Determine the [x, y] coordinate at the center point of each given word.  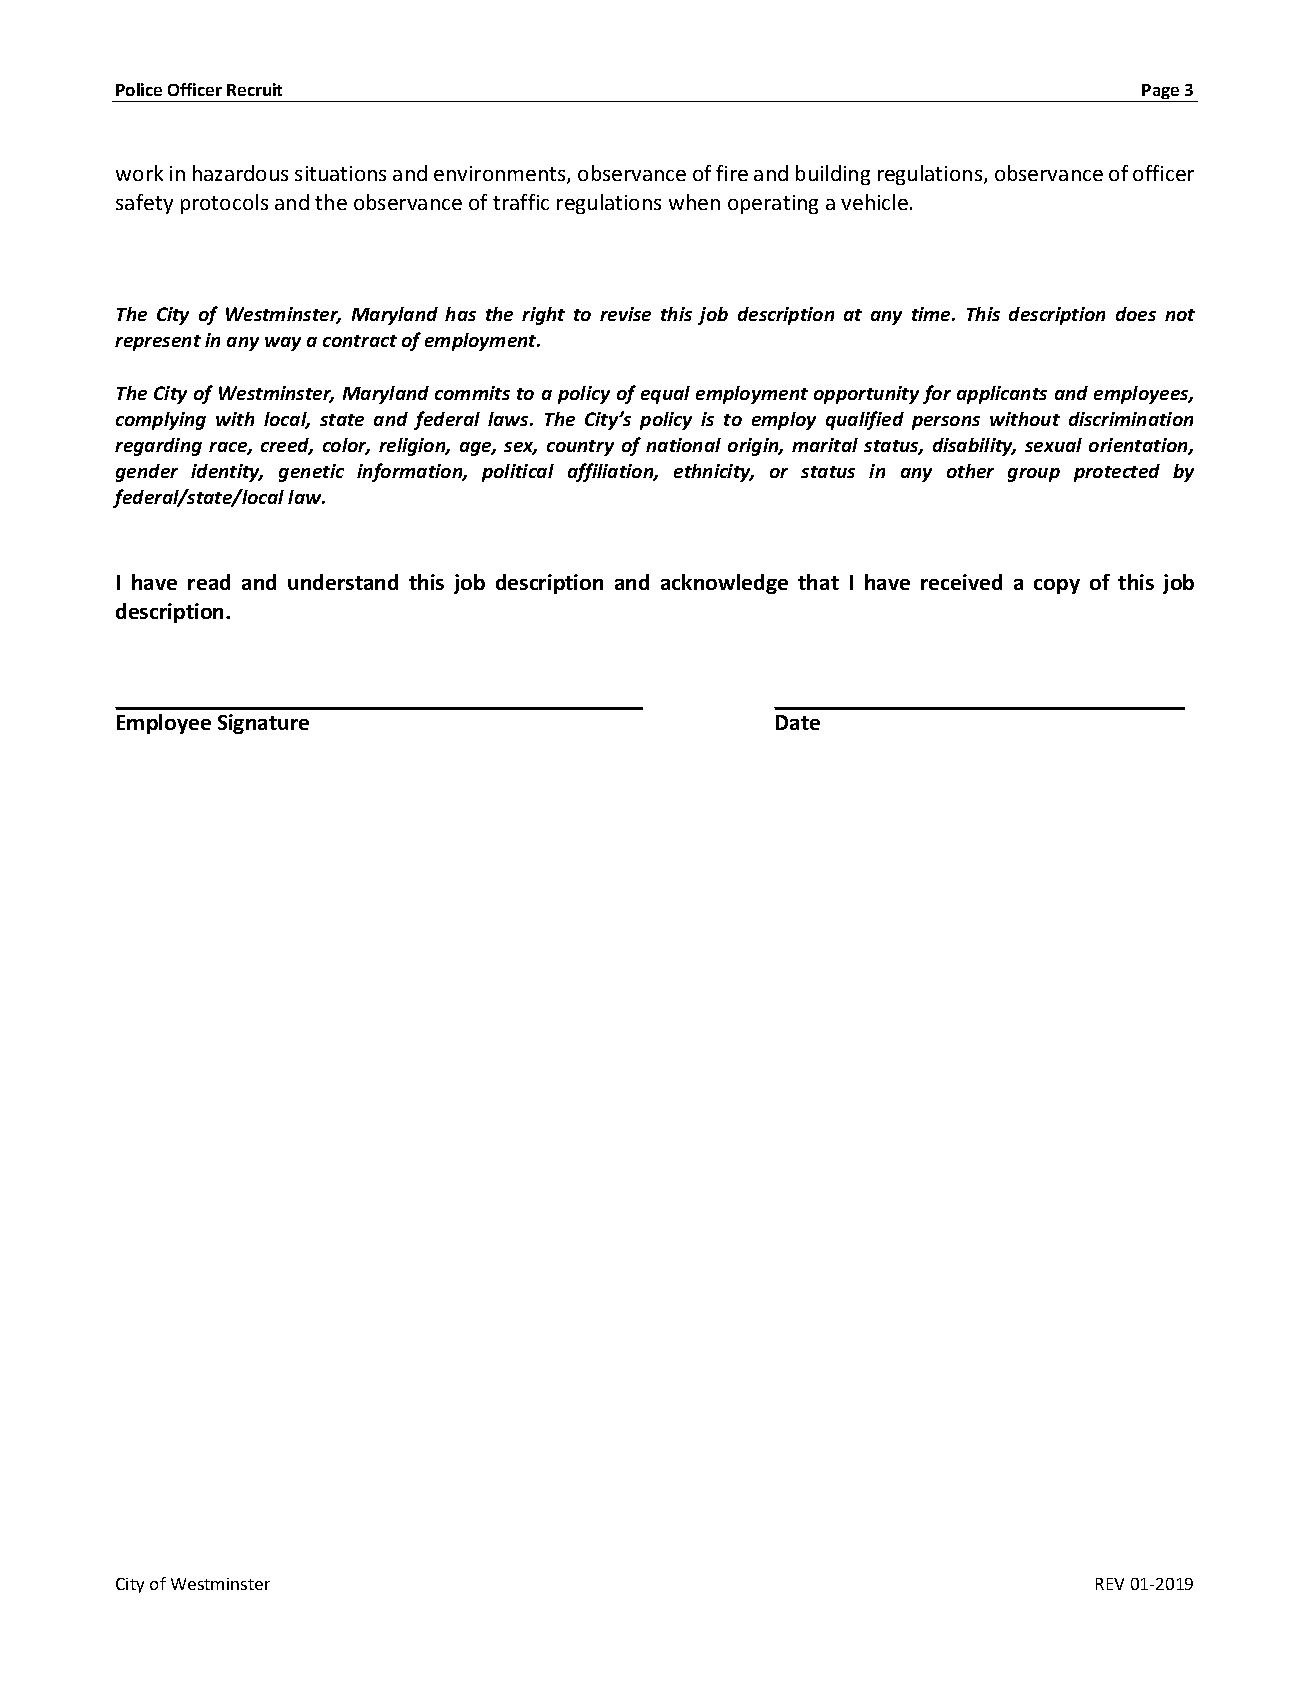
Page [1161, 93]
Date [798, 722]
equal [665, 395]
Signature [263, 724]
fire [732, 173]
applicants [1002, 395]
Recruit [254, 89]
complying [161, 421]
